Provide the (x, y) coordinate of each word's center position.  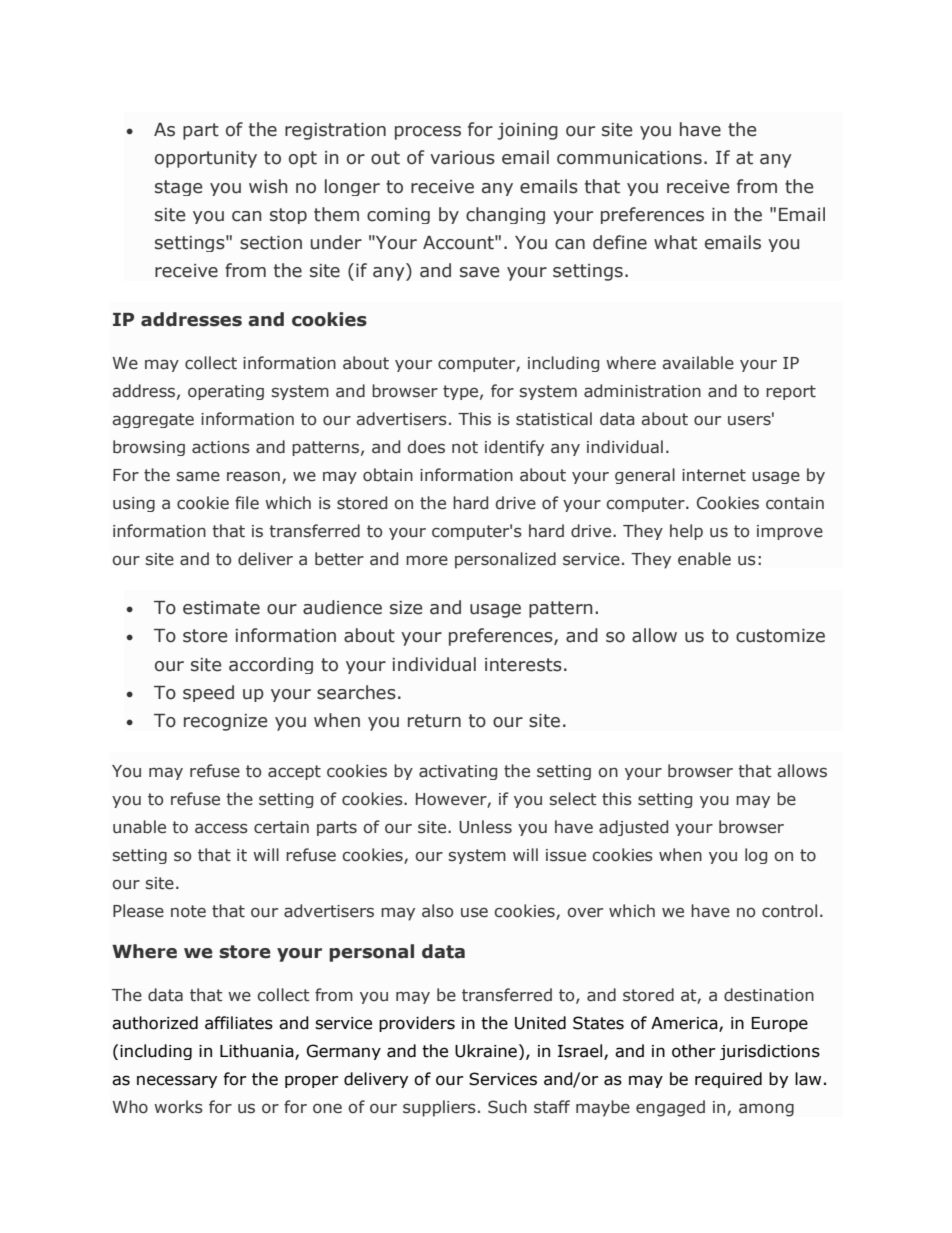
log (756, 856)
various (462, 158)
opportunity (206, 159)
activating (458, 772)
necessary (177, 1081)
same (198, 476)
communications (629, 158)
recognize (225, 722)
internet (714, 475)
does (426, 447)
